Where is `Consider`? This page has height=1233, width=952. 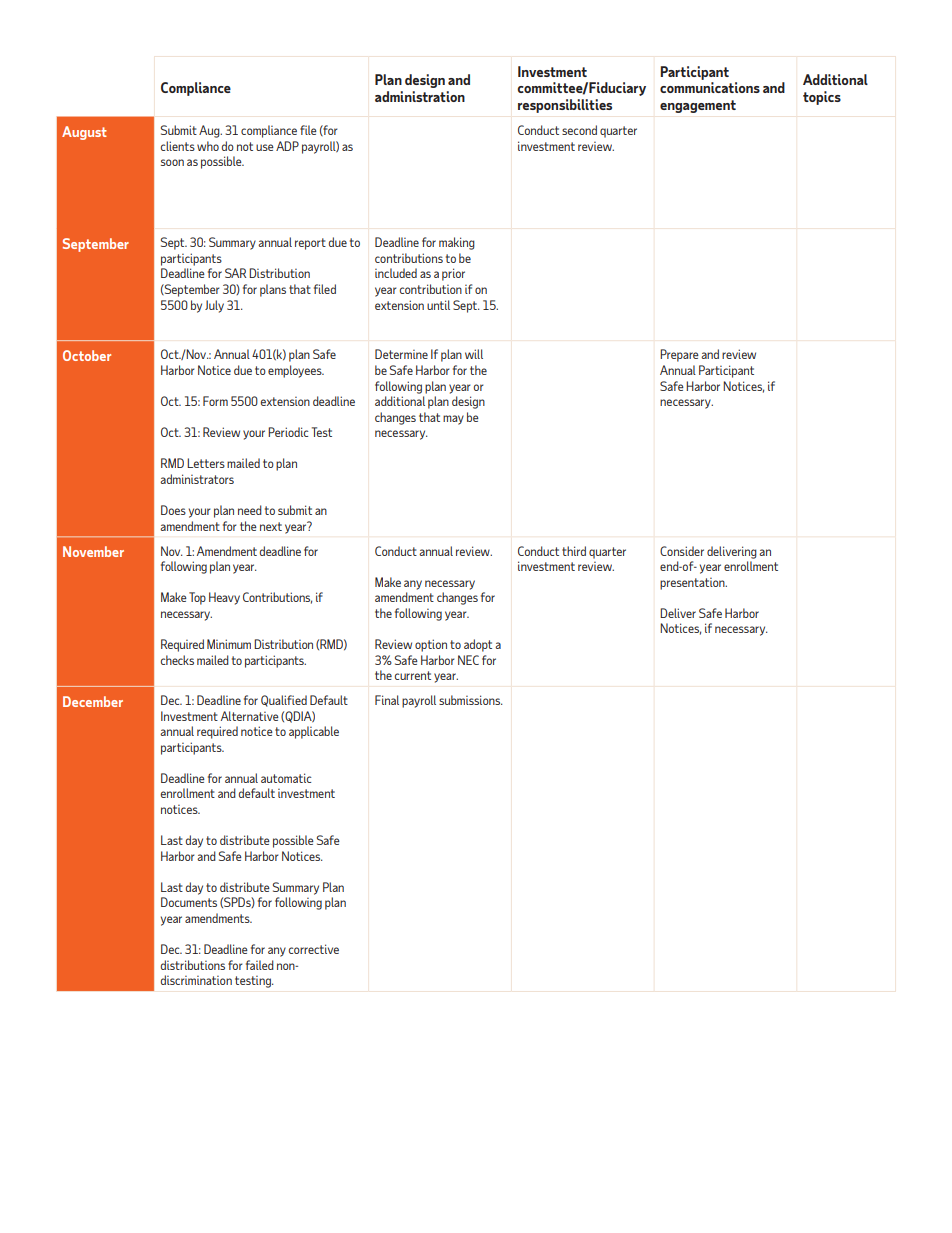 Consider is located at coordinates (682, 551).
